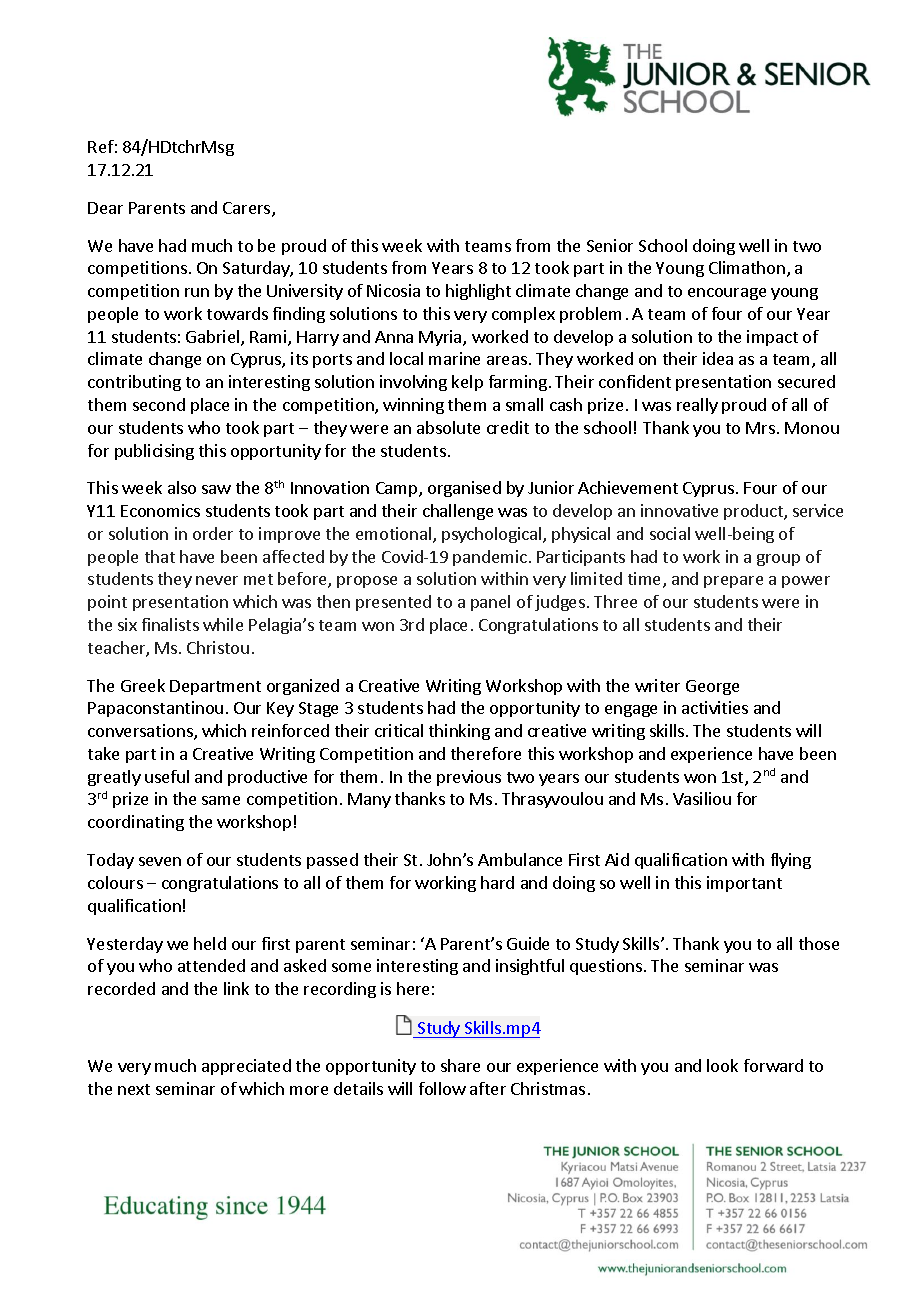 This page has height=1308, width=924. I want to click on challenge, so click(458, 512).
